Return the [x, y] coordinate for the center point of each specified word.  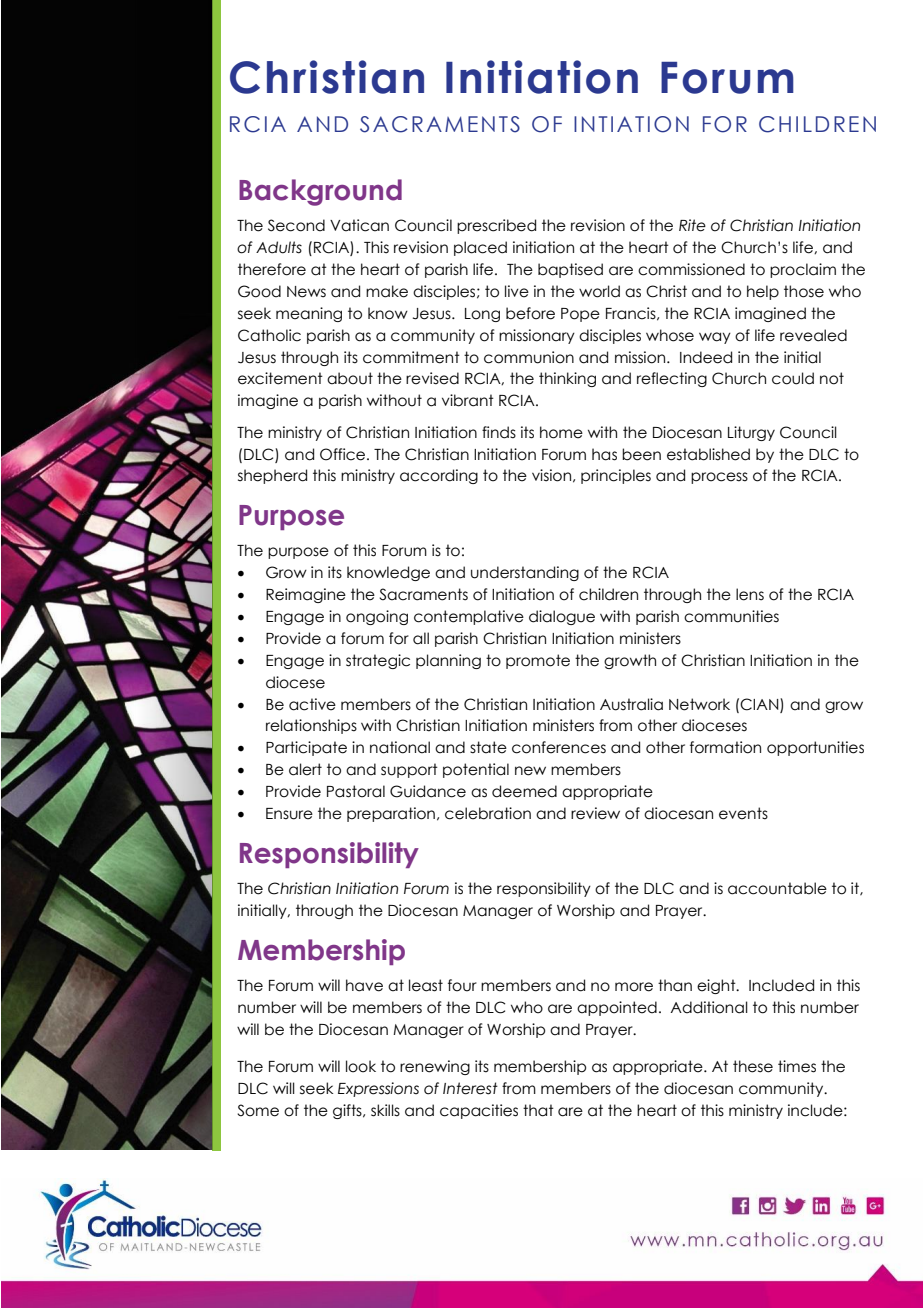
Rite [692, 225]
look [361, 1066]
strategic [378, 661]
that [538, 1110]
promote [538, 661]
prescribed [496, 226]
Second [296, 225]
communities [731, 616]
